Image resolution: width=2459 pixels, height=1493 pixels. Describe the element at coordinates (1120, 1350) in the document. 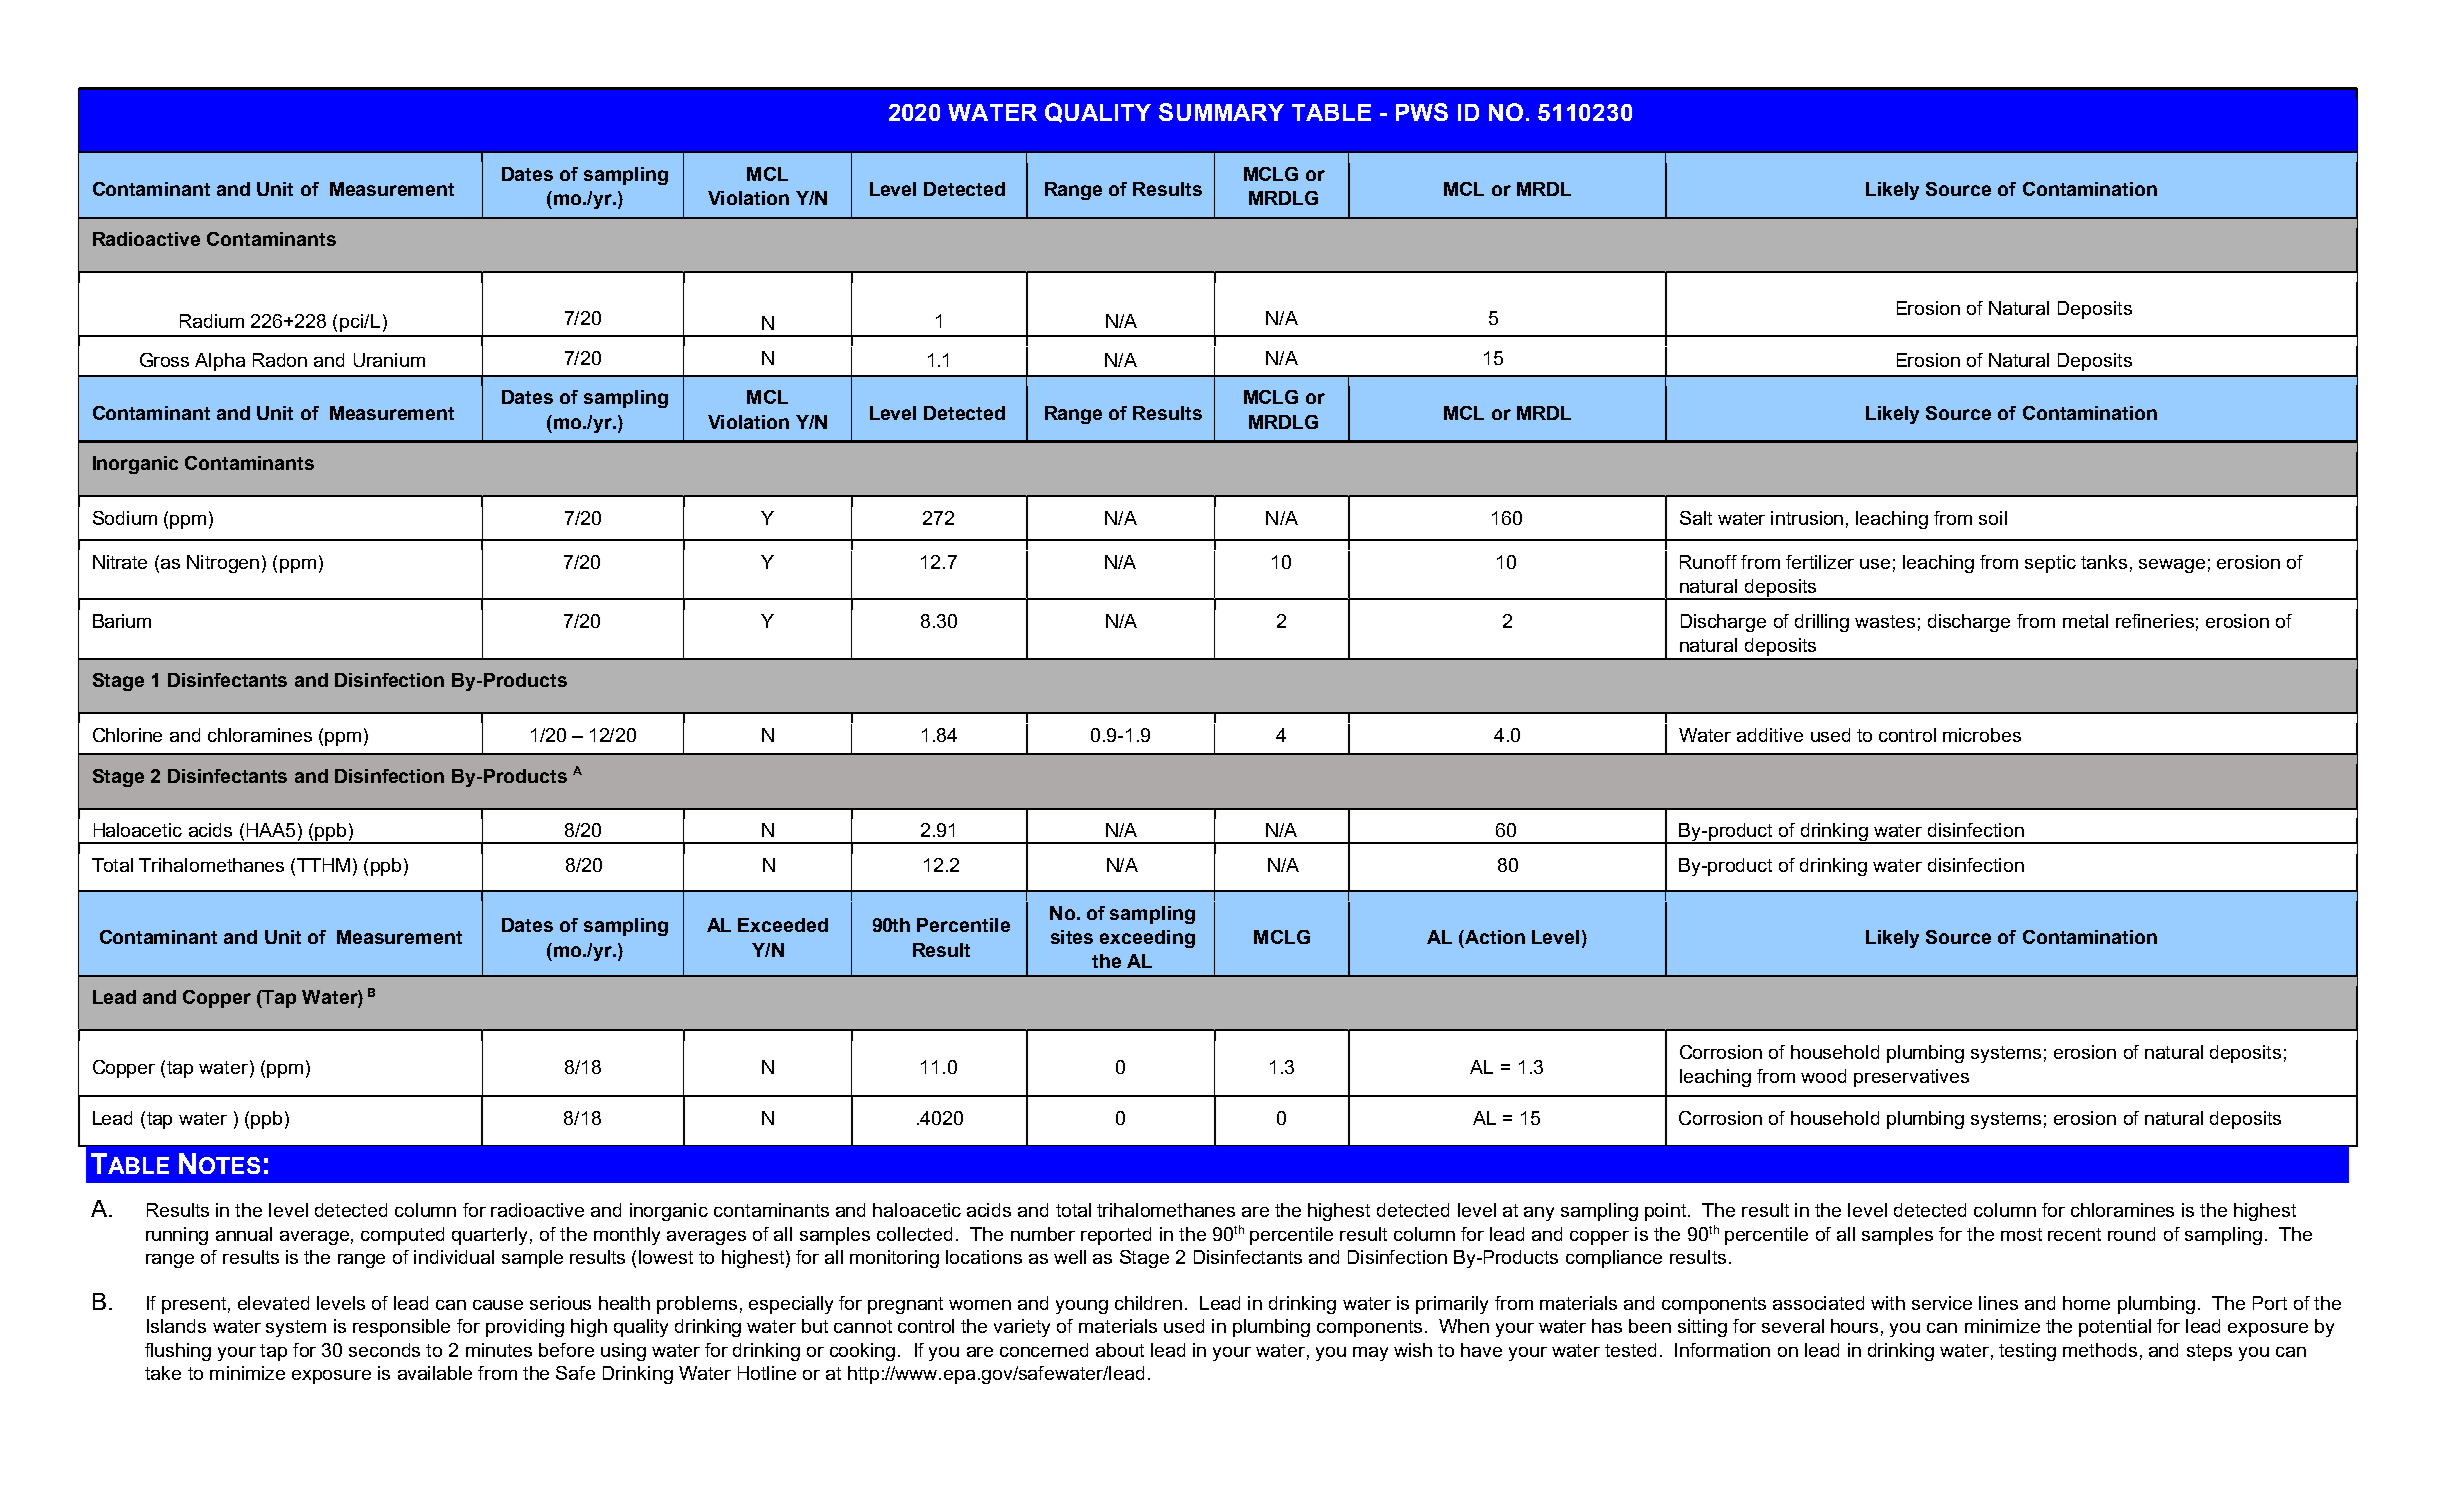

I see `about` at that location.
